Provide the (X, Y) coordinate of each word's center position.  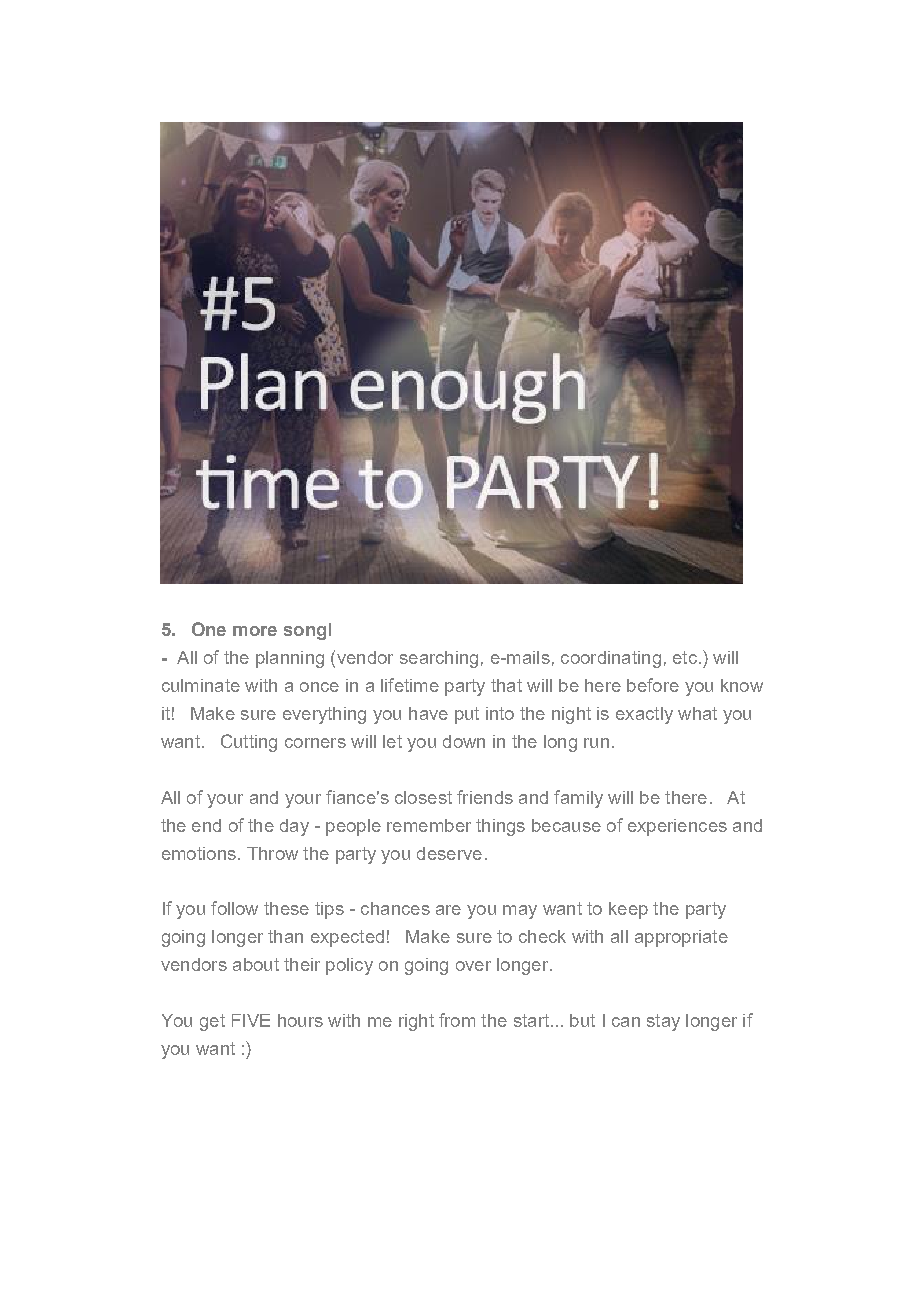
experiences (677, 827)
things (500, 827)
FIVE (251, 1020)
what (697, 713)
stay (663, 1022)
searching (439, 659)
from (457, 1020)
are (448, 910)
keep (628, 910)
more (255, 631)
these (286, 908)
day (294, 827)
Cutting (249, 743)
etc (685, 657)
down (464, 741)
